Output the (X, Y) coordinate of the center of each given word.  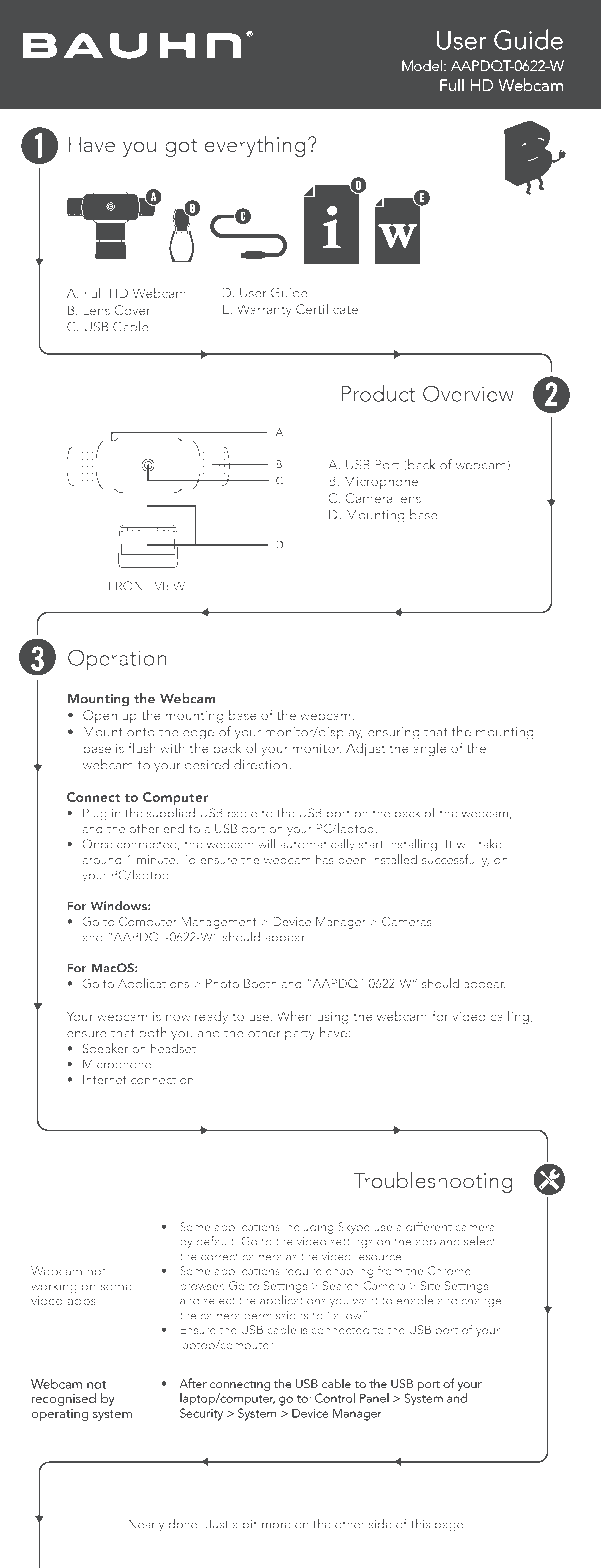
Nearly (146, 1525)
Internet (105, 1079)
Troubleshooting (433, 1182)
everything (255, 146)
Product (378, 393)
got (181, 147)
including (309, 1228)
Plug (95, 814)
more (276, 1525)
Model (423, 65)
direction (260, 764)
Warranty (264, 310)
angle (430, 749)
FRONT (130, 586)
